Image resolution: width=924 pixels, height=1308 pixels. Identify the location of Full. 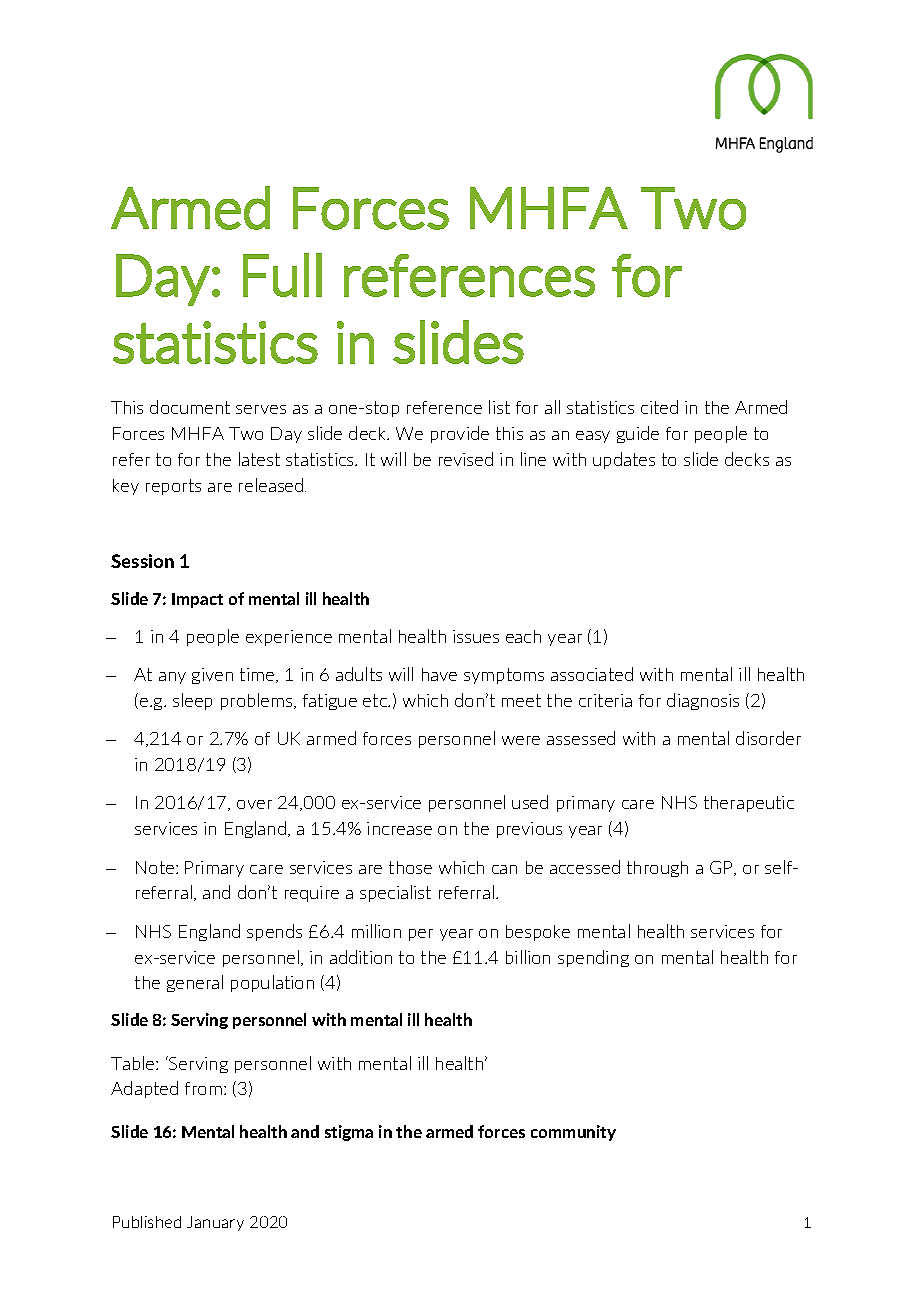
(282, 275).
